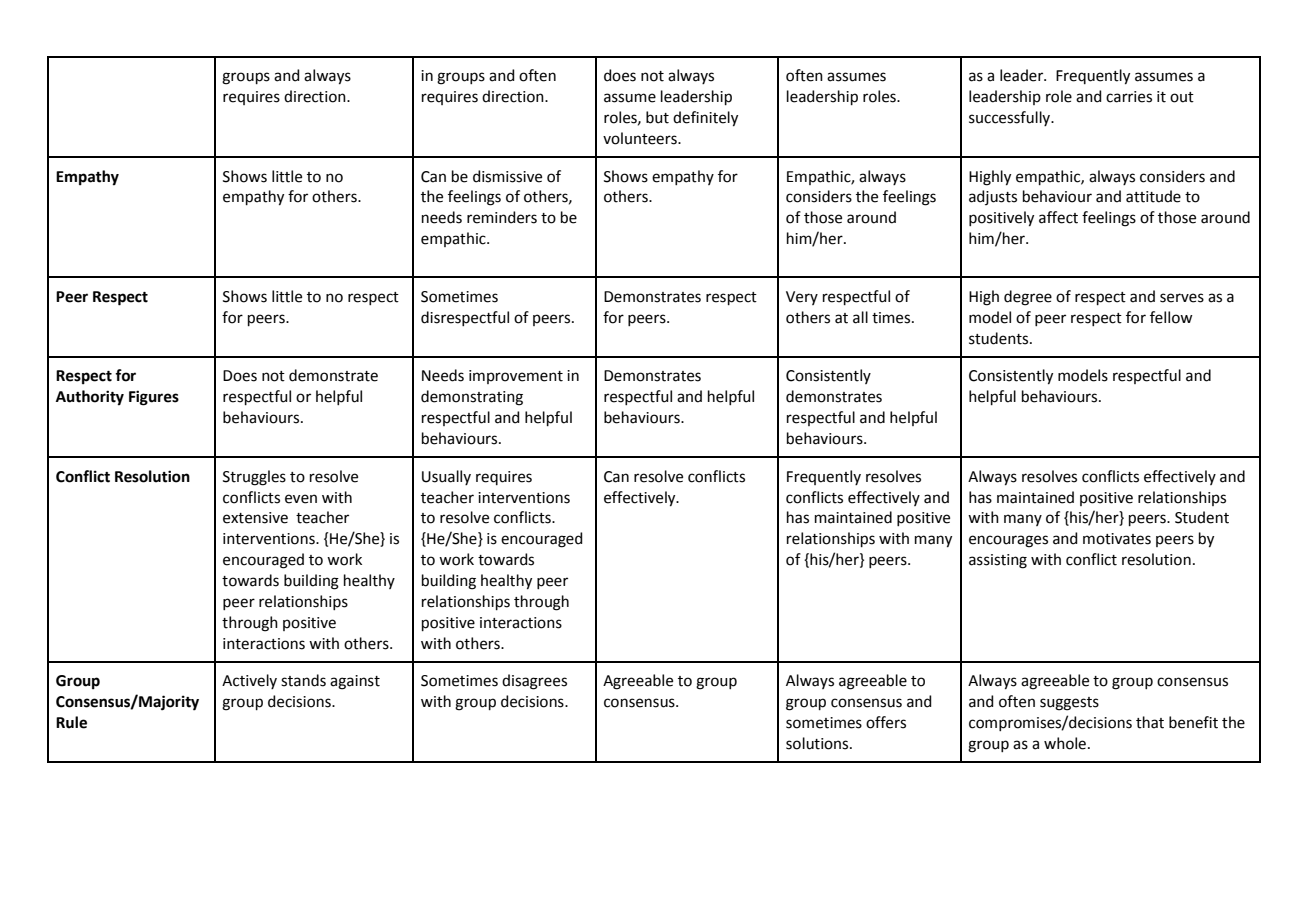  I want to click on Usually, so click(446, 477).
